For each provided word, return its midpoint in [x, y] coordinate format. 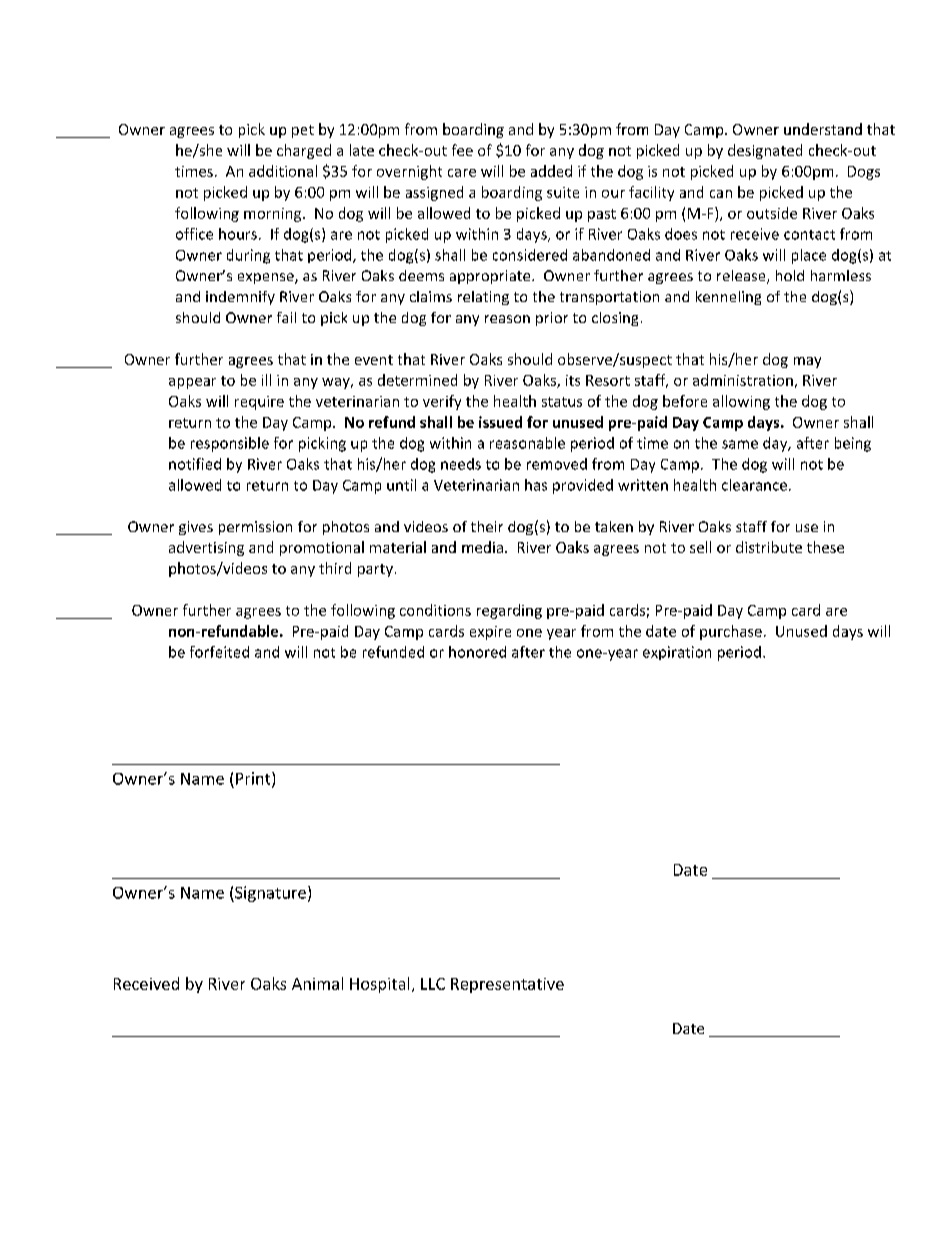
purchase [731, 632]
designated [765, 151]
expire [490, 633]
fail [286, 317]
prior [552, 319]
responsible [230, 444]
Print [254, 779]
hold [790, 275]
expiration [677, 653]
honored [477, 652]
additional [283, 171]
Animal [317, 983]
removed [557, 464]
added [551, 171]
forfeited [219, 652]
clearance [754, 485]
